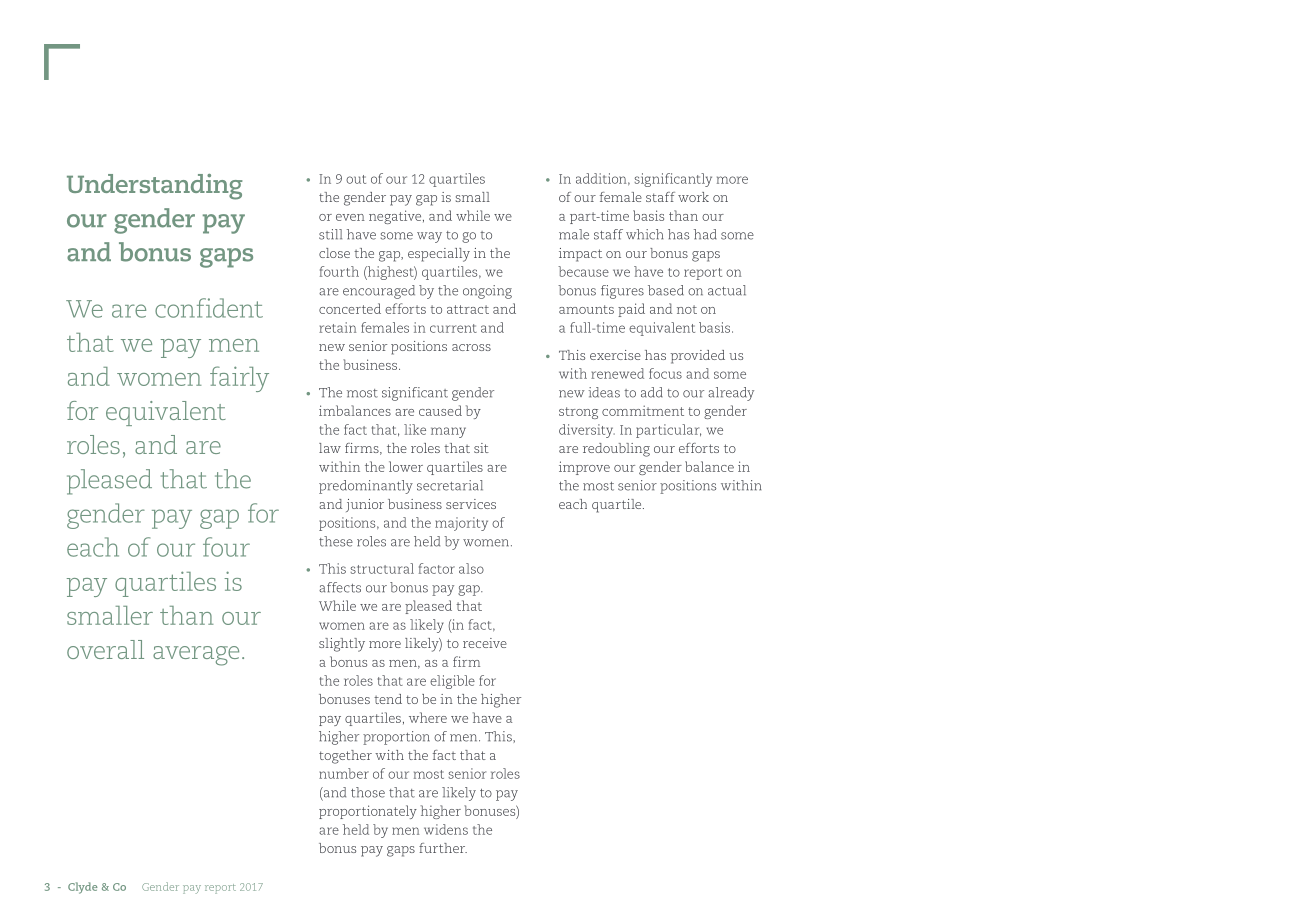 The height and width of the image is (924, 1308). What do you see at coordinates (154, 187) in the image?
I see `Understanding` at bounding box center [154, 187].
